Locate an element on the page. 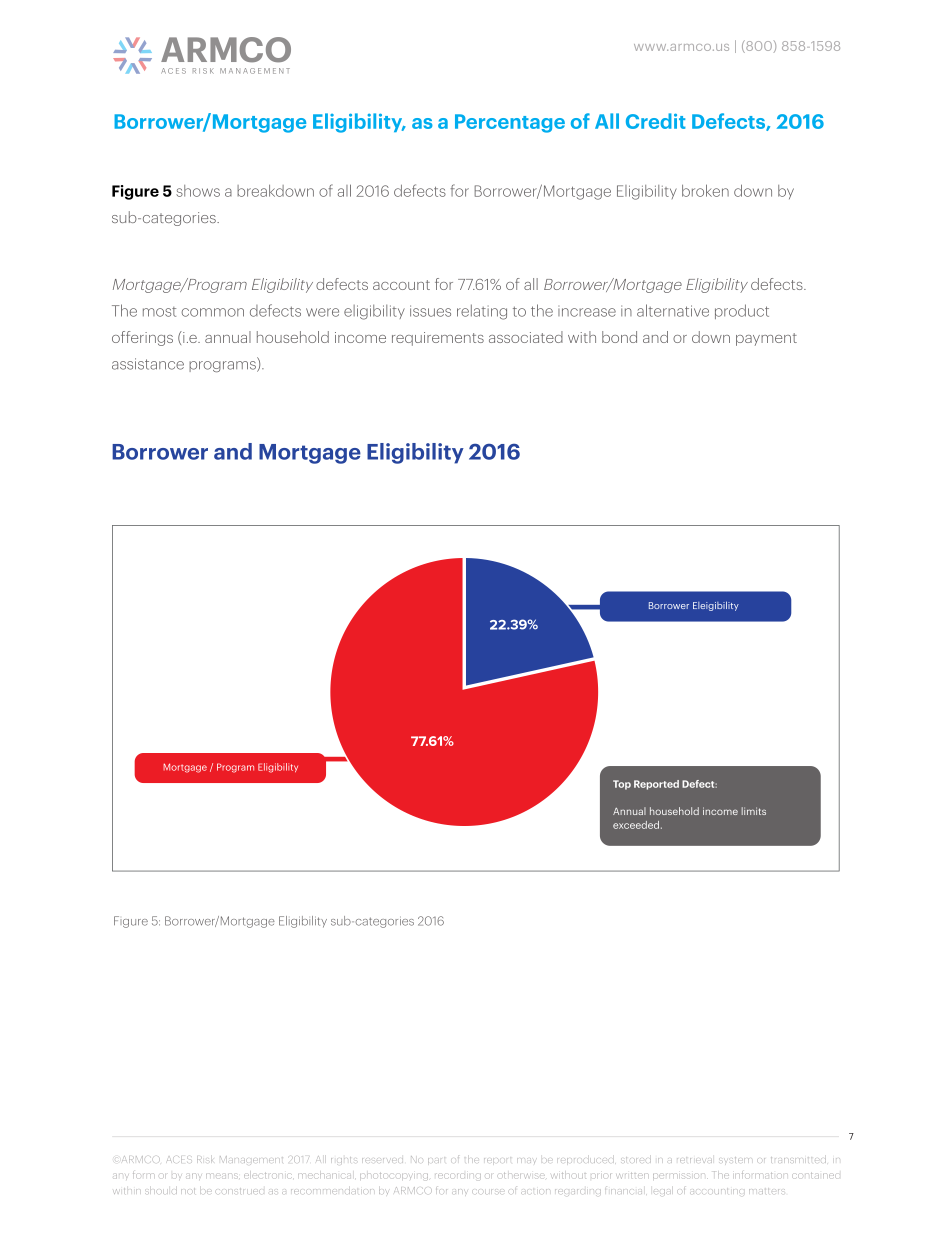 The height and width of the page is (1233, 952). broken is located at coordinates (705, 190).
